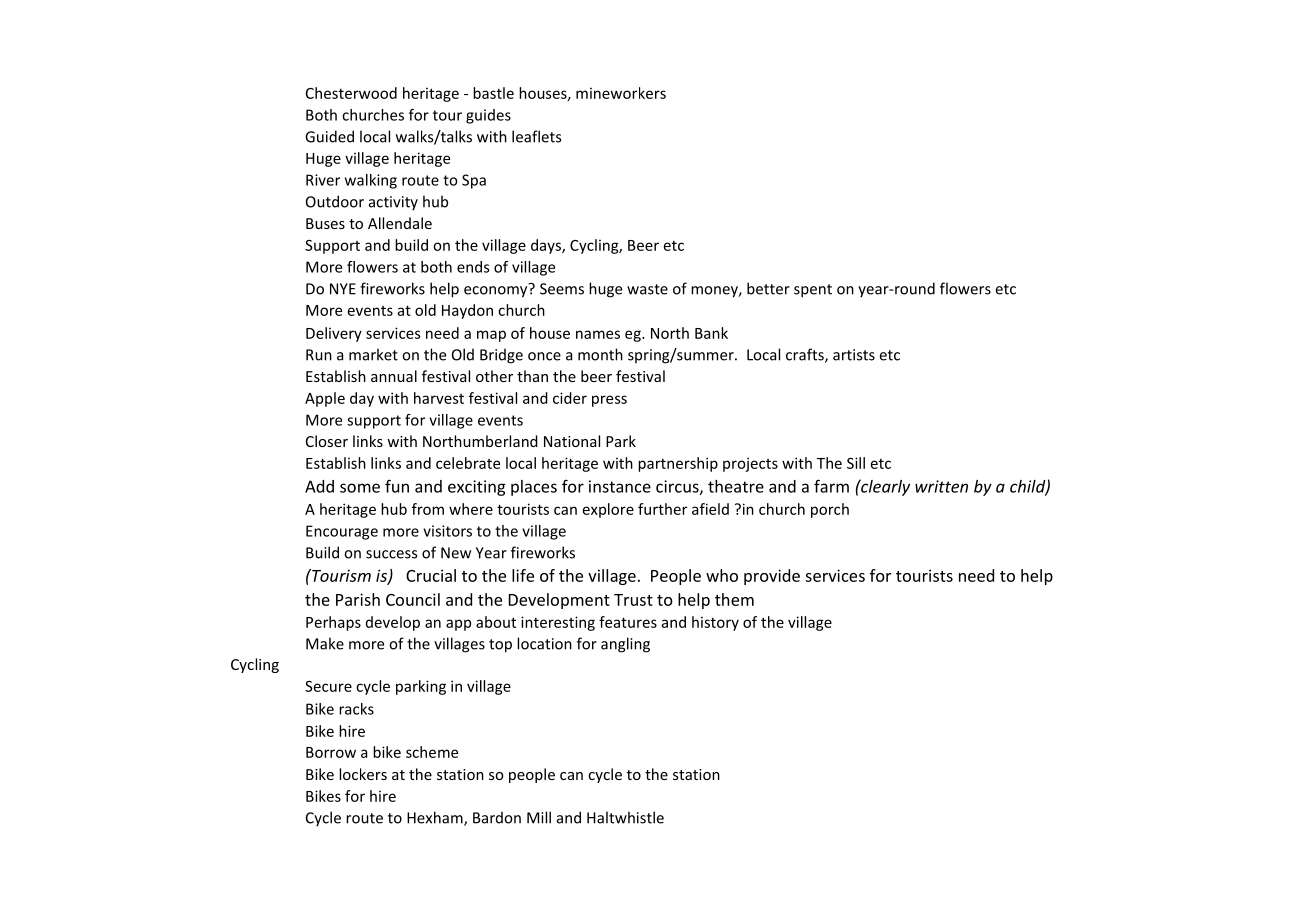 Image resolution: width=1308 pixels, height=924 pixels. I want to click on provide, so click(772, 577).
